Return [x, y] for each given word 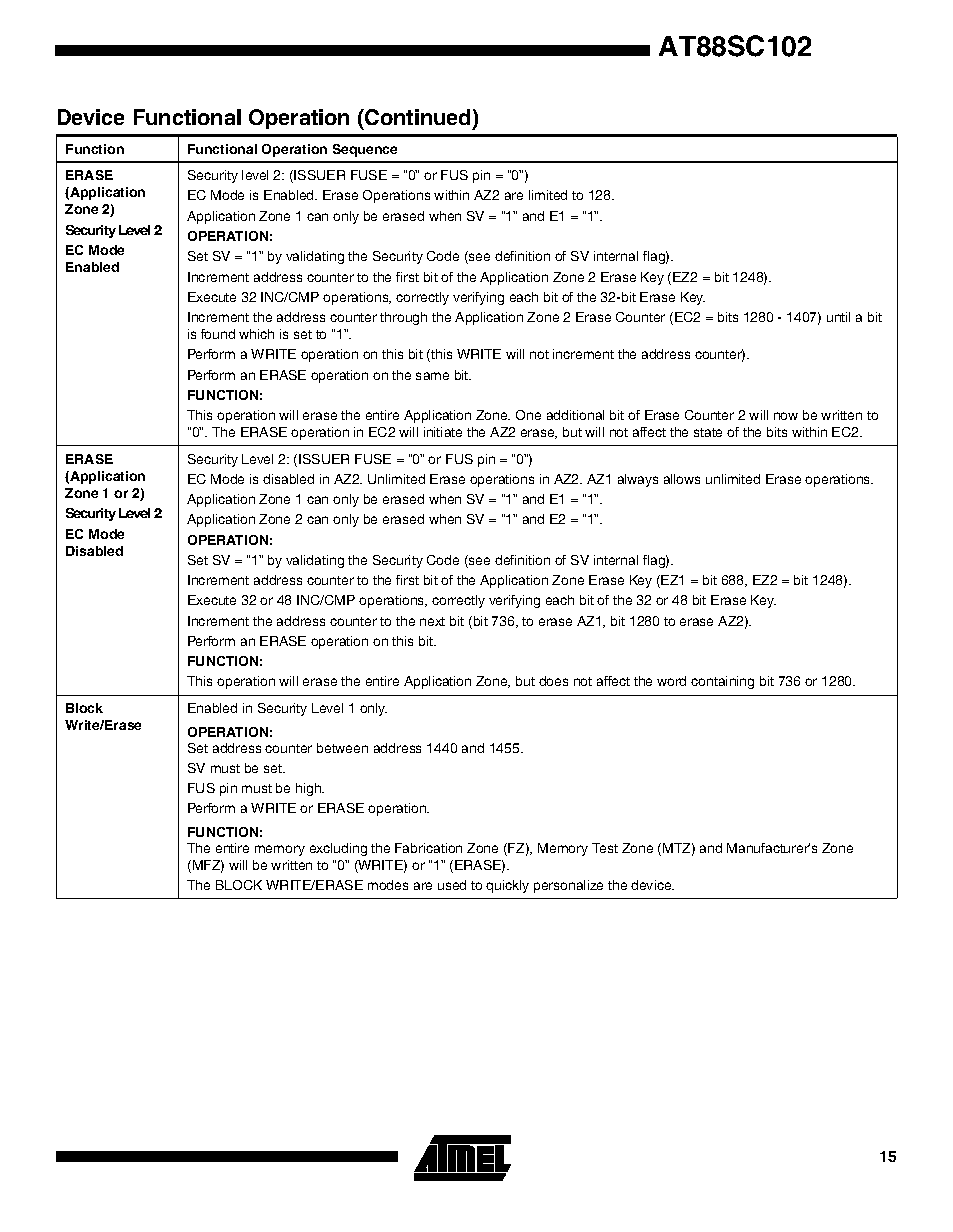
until [838, 317]
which [256, 334]
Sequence [365, 150]
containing [722, 682]
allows [682, 479]
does [553, 681]
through [403, 318]
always [638, 480]
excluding [338, 849]
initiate [443, 432]
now [786, 416]
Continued [416, 117]
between [342, 748]
